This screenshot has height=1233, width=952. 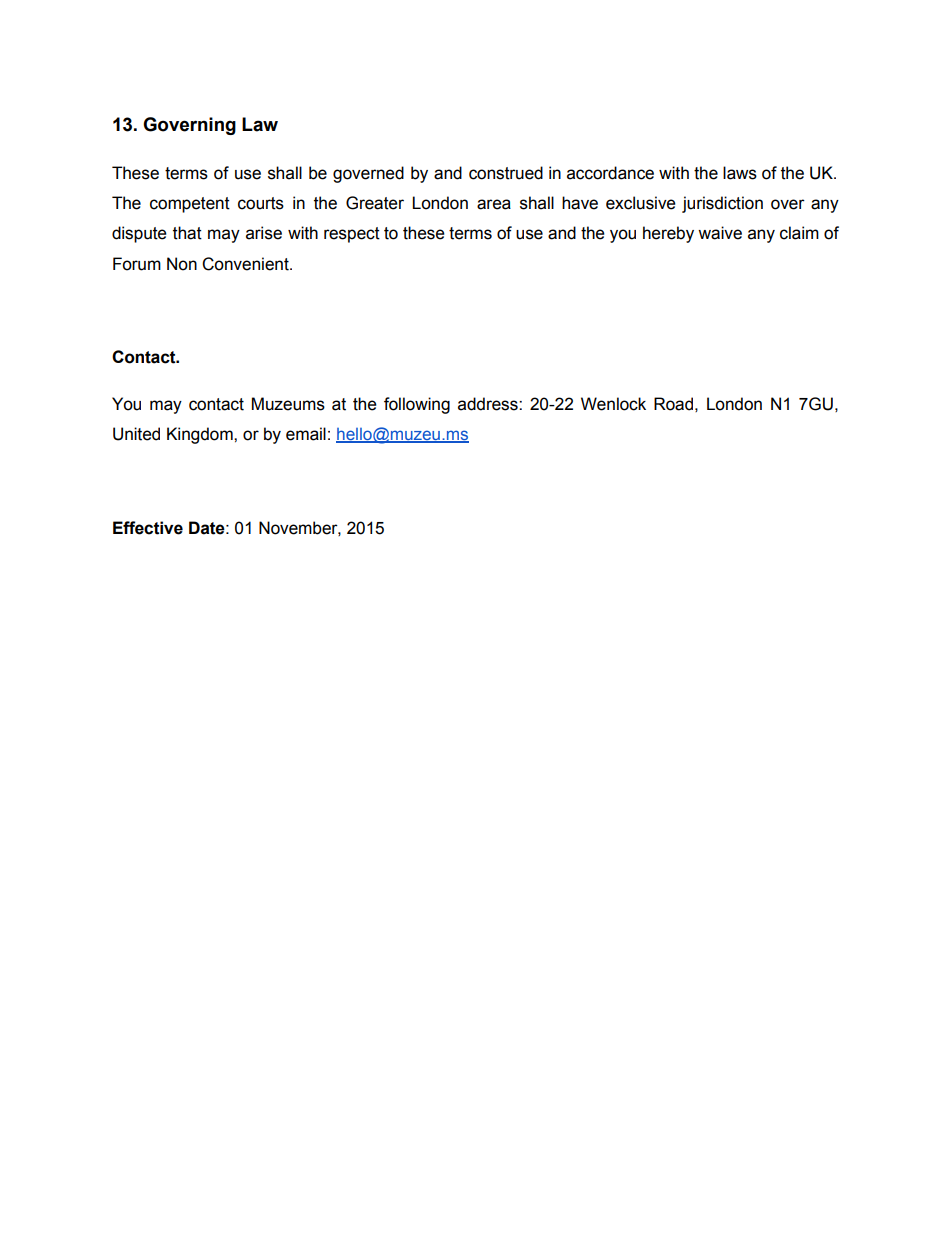 I want to click on email, so click(x=306, y=434).
